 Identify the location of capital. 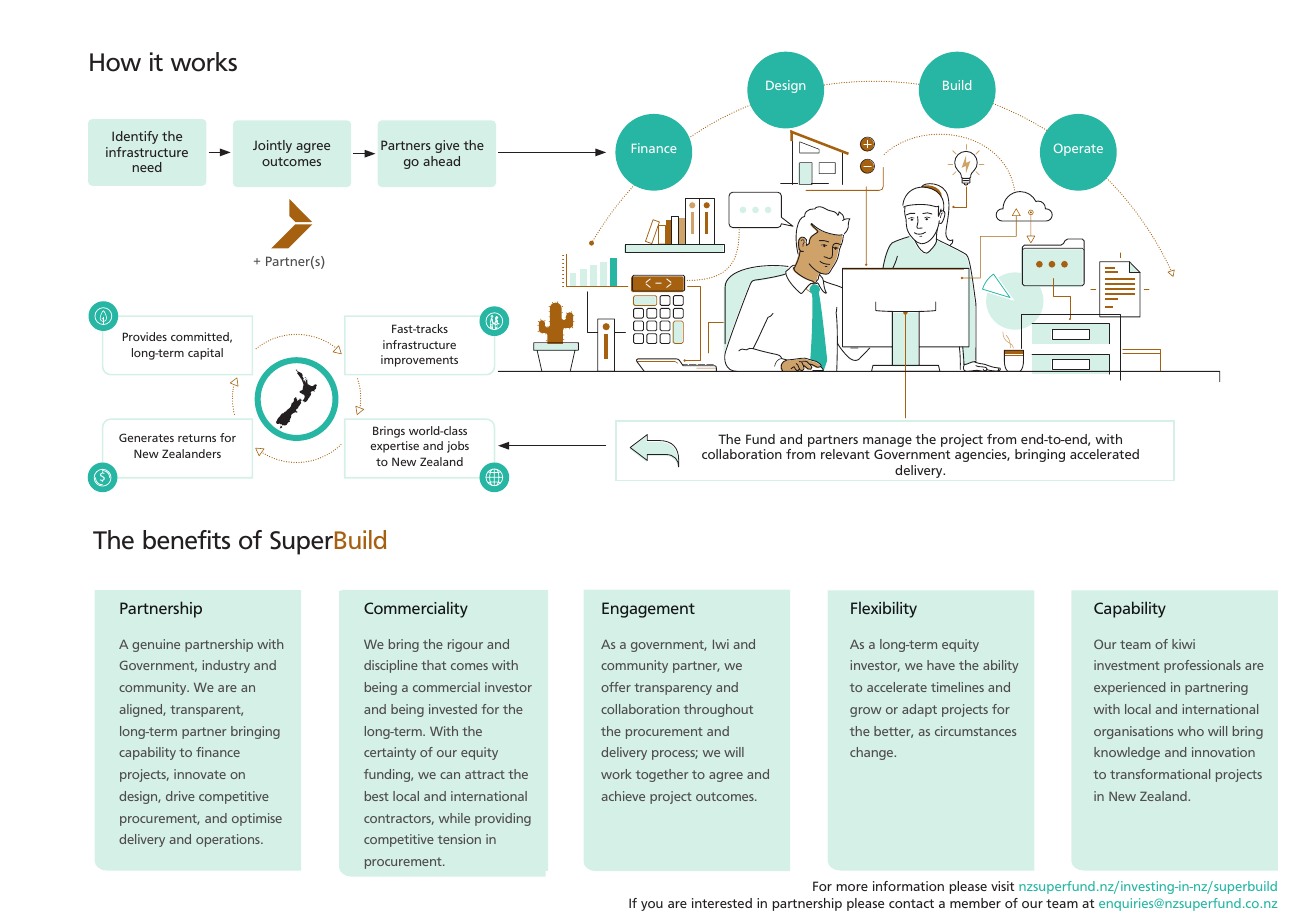
(205, 354).
